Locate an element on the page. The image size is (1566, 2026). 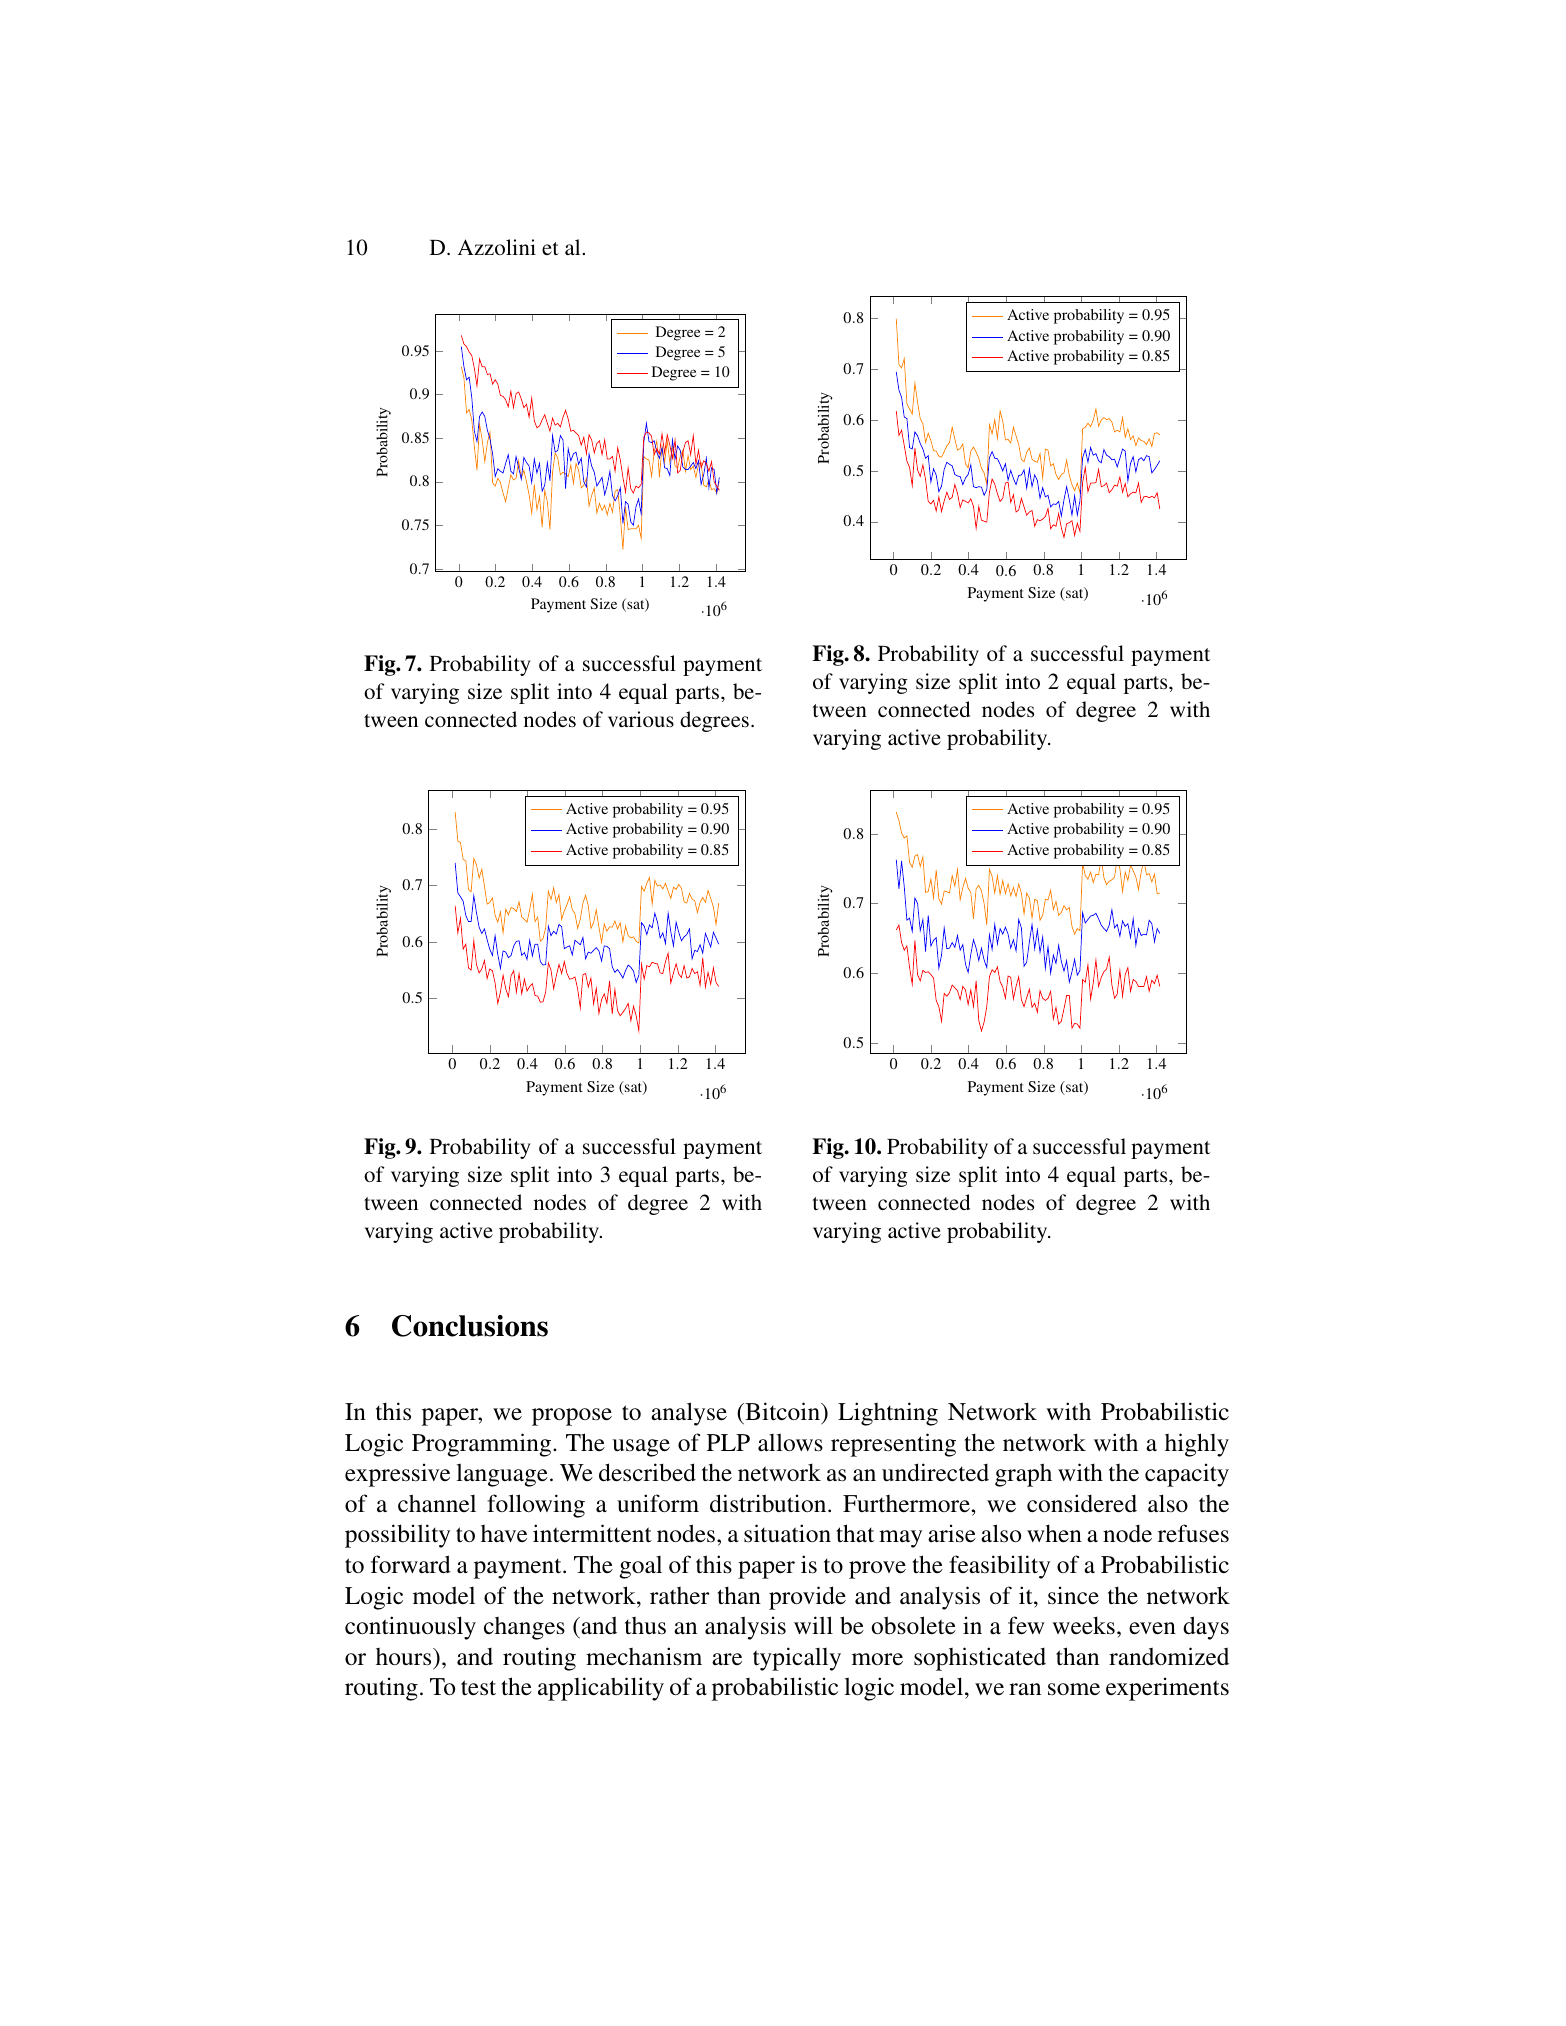
test is located at coordinates (478, 1688).
